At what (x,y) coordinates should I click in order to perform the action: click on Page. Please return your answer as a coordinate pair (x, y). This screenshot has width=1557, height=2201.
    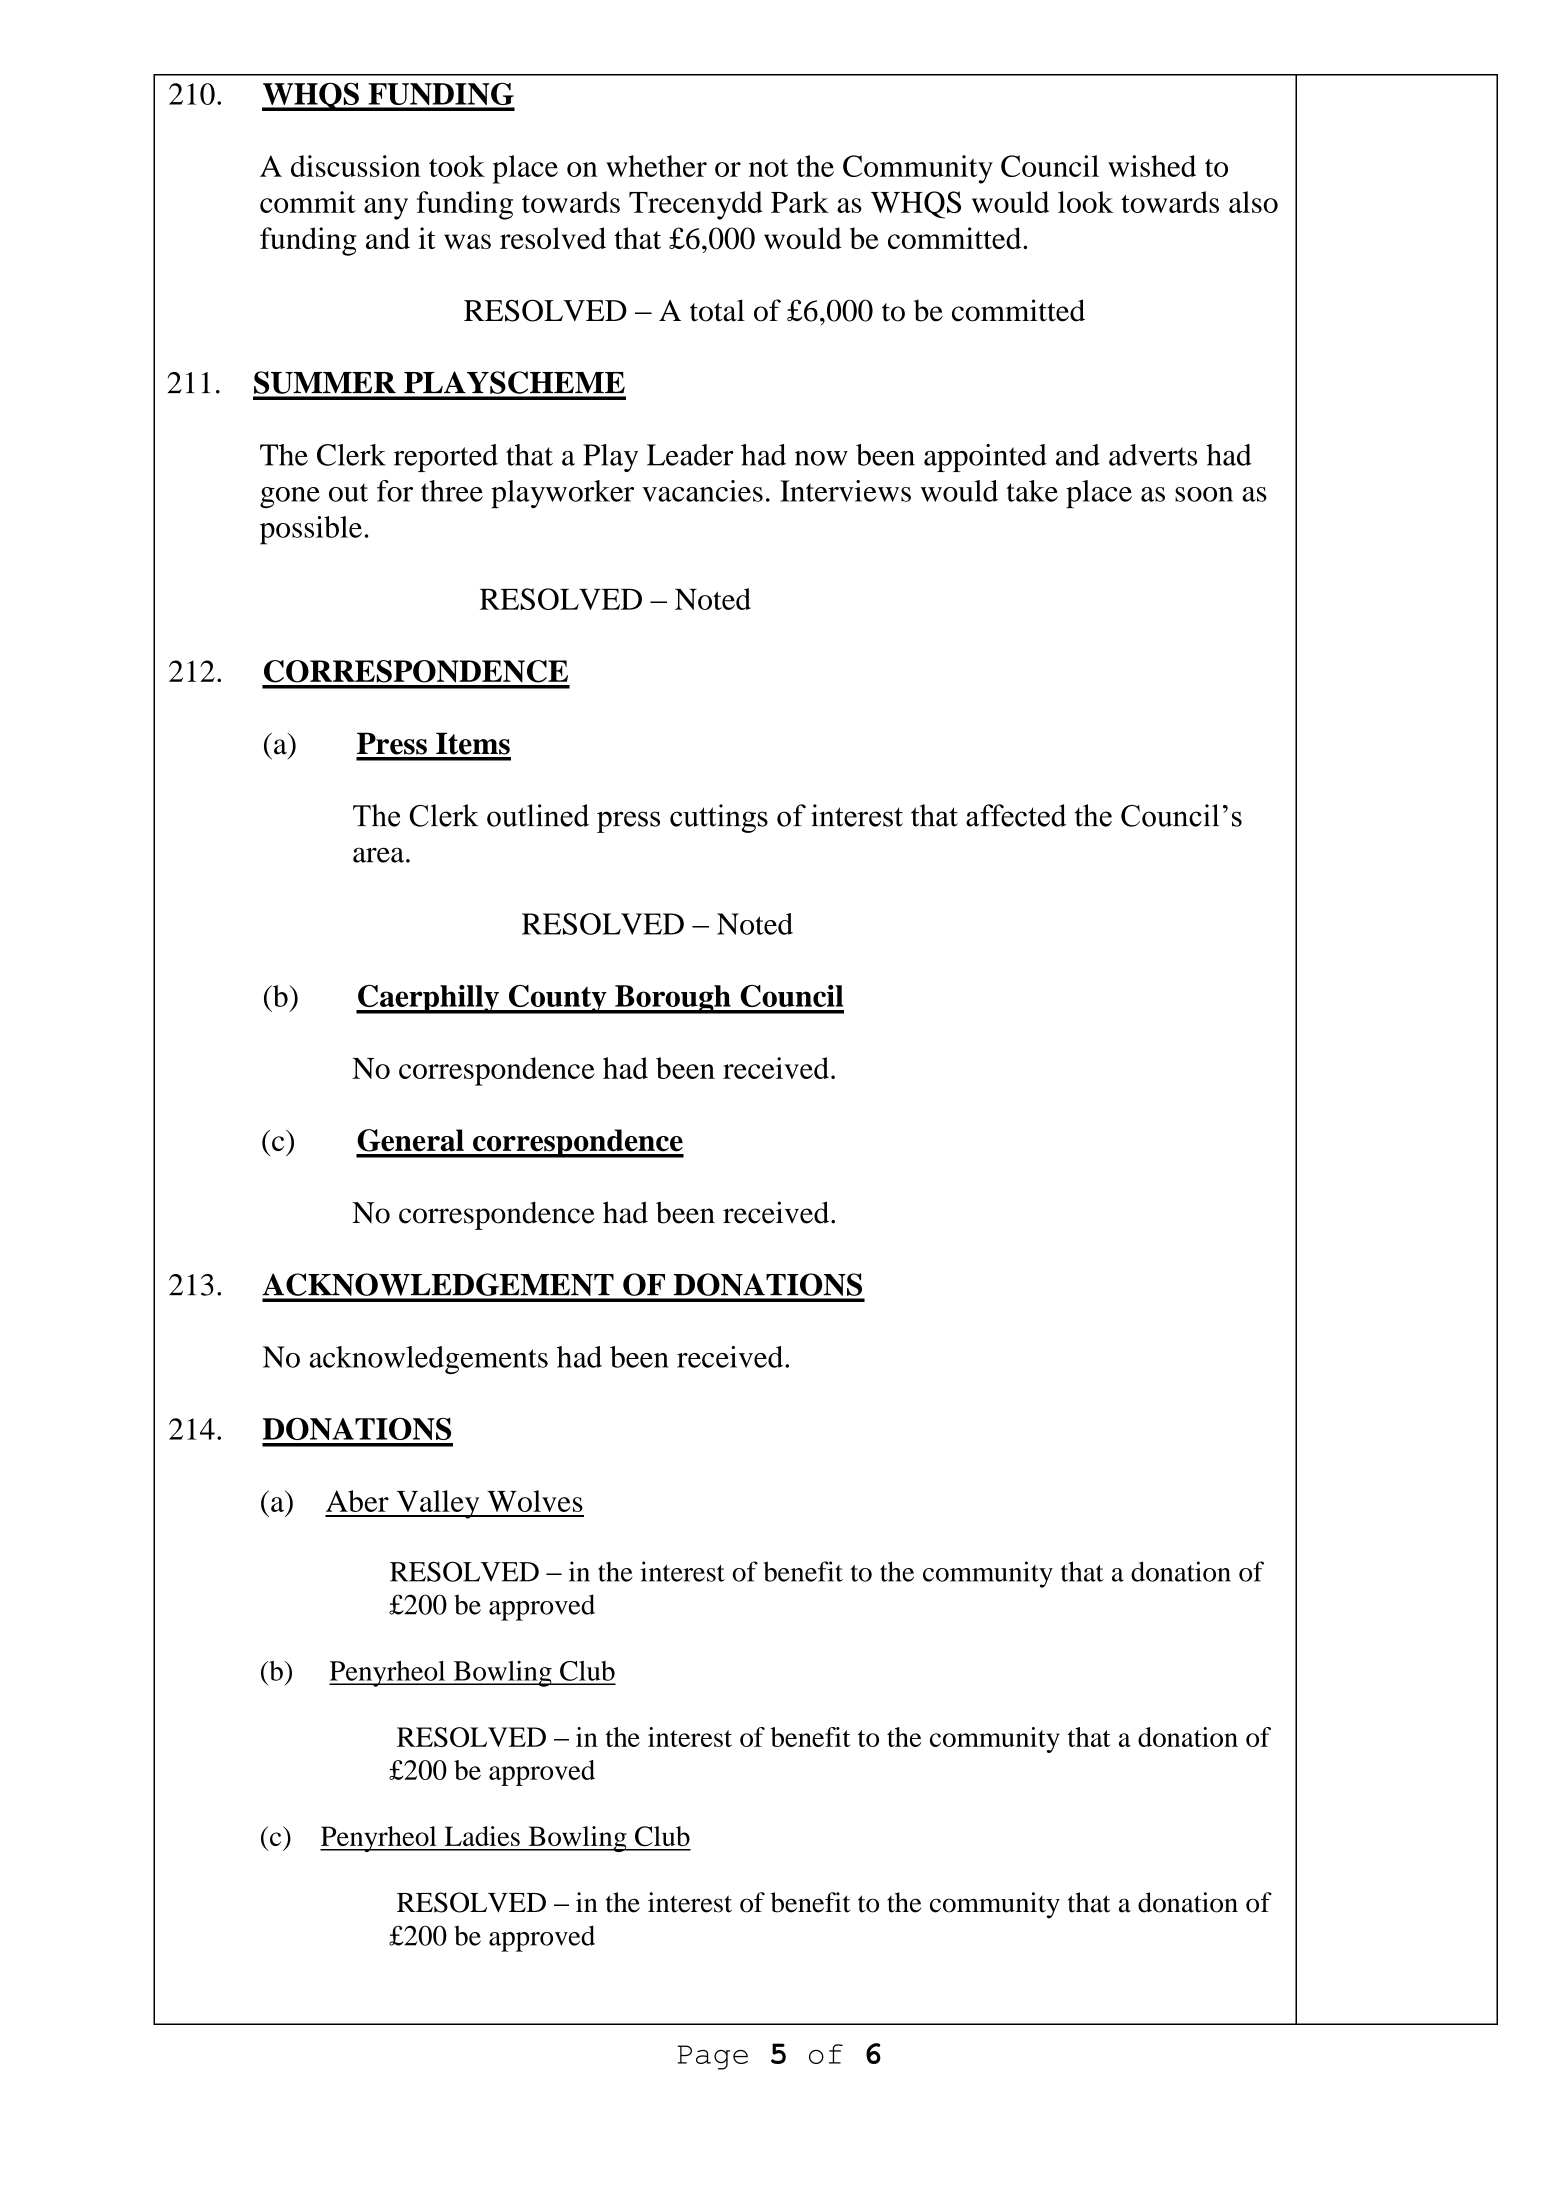
    Looking at the image, I should click on (712, 2057).
